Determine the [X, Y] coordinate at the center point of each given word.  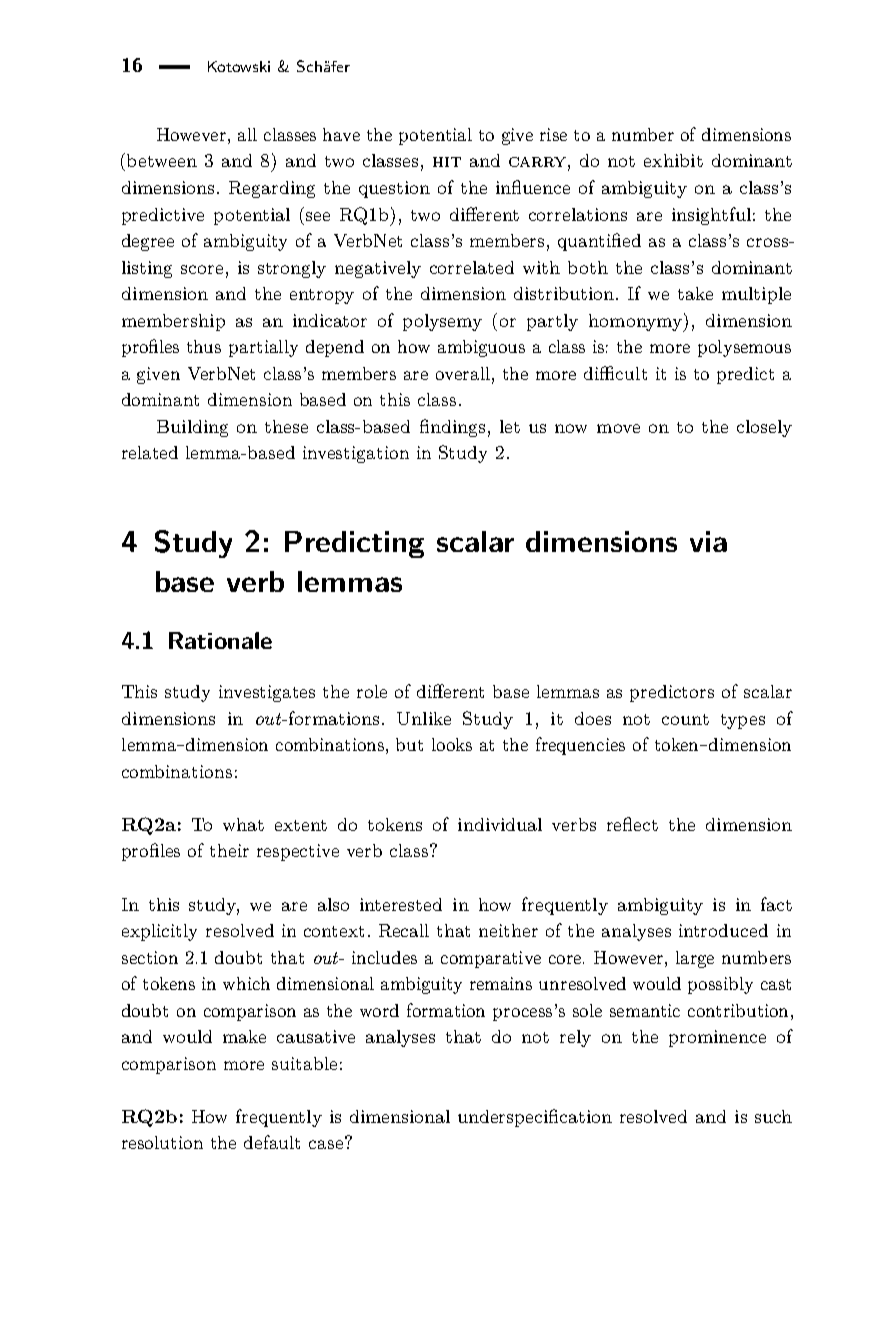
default [272, 1142]
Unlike [424, 718]
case [327, 1143]
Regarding [272, 189]
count [685, 719]
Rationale [220, 640]
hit [447, 162]
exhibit [673, 160]
